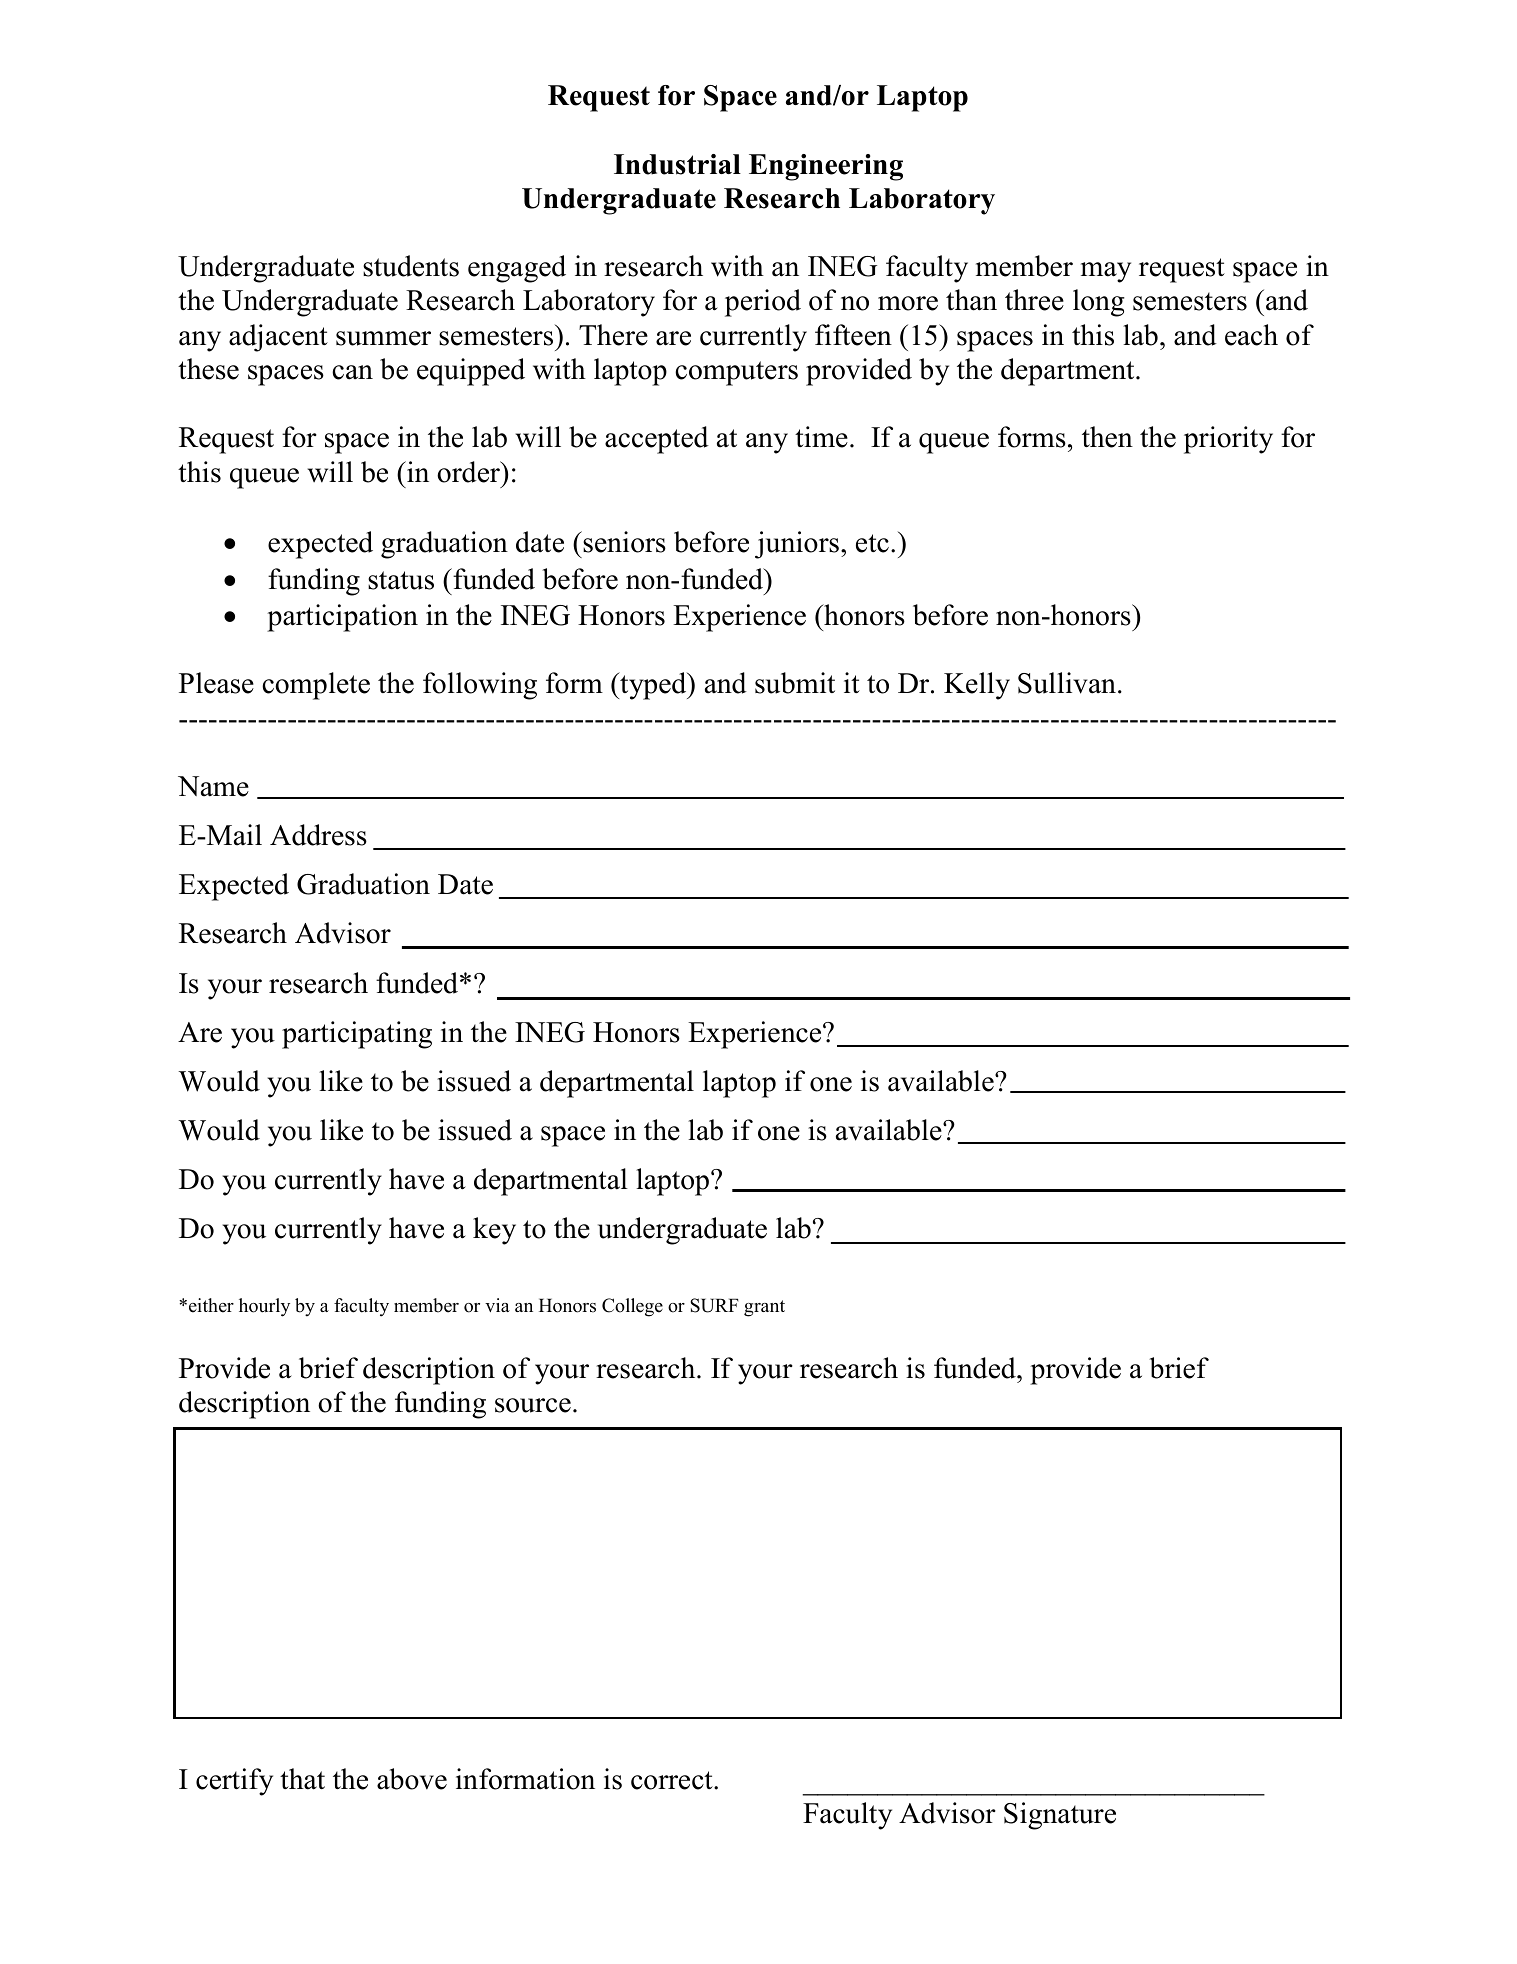  I want to click on juniors, so click(797, 545).
